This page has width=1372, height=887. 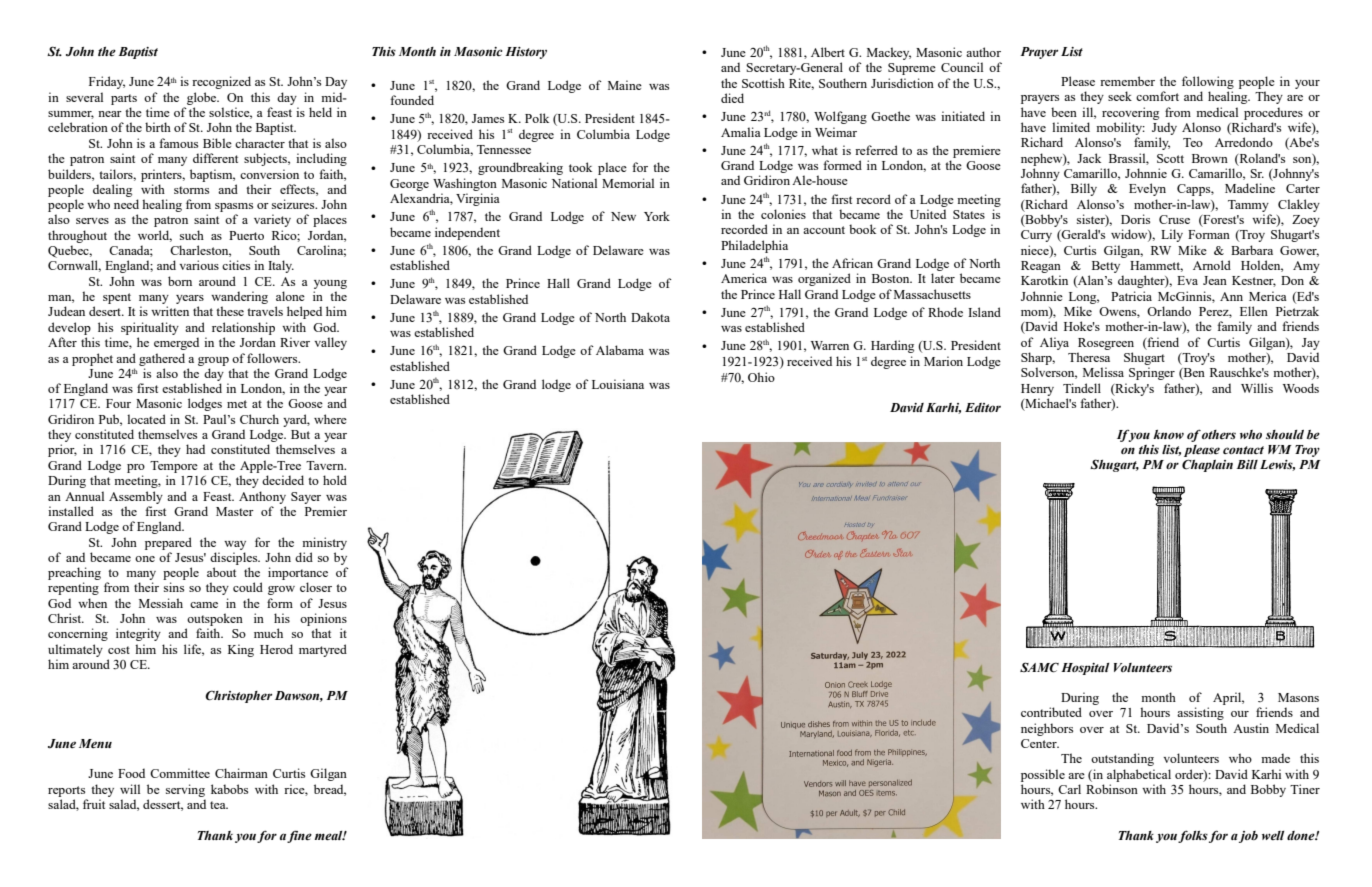 What do you see at coordinates (1169, 311) in the page?
I see `Orlando` at bounding box center [1169, 311].
